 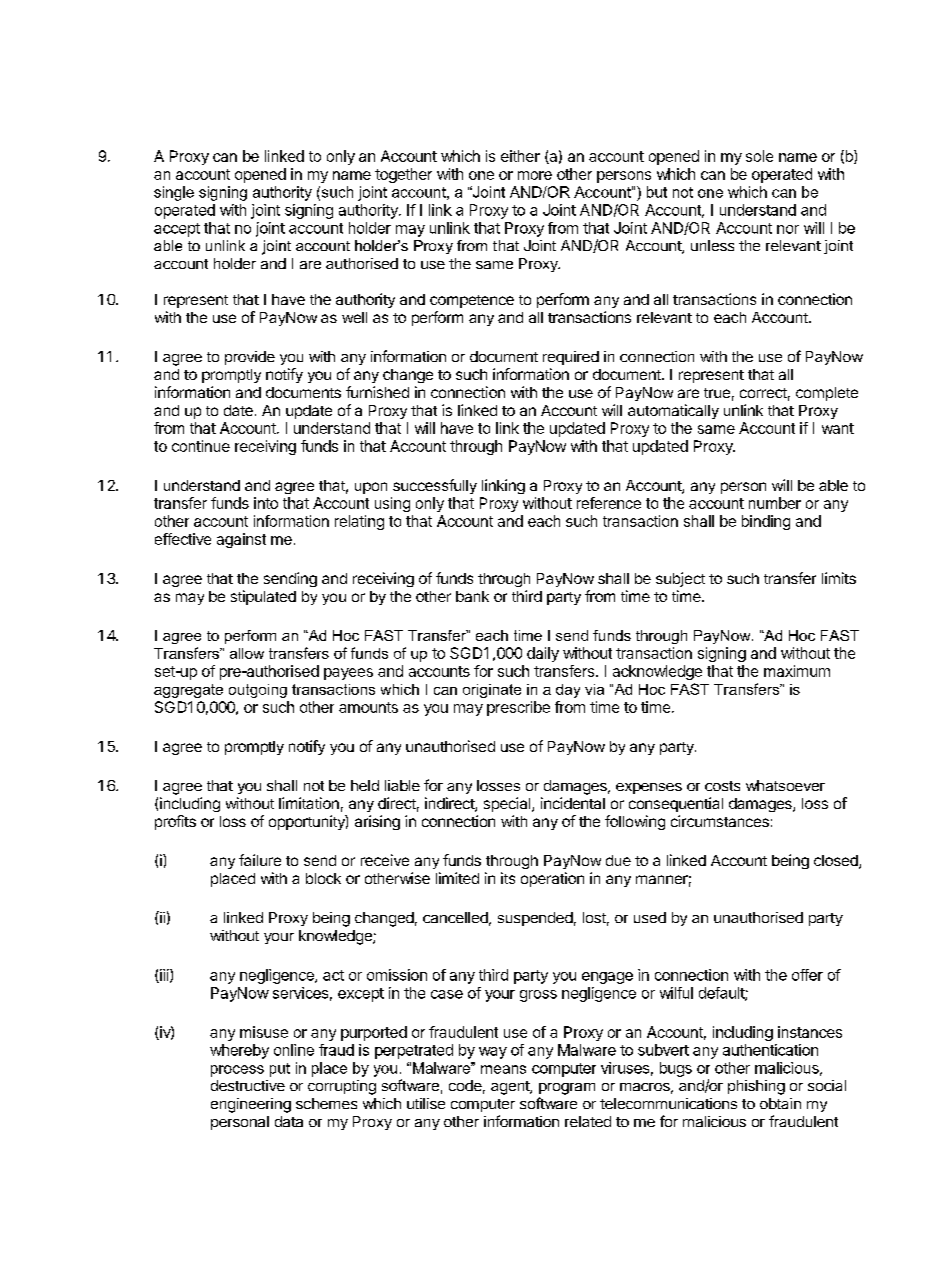 I want to click on sole, so click(x=759, y=156).
